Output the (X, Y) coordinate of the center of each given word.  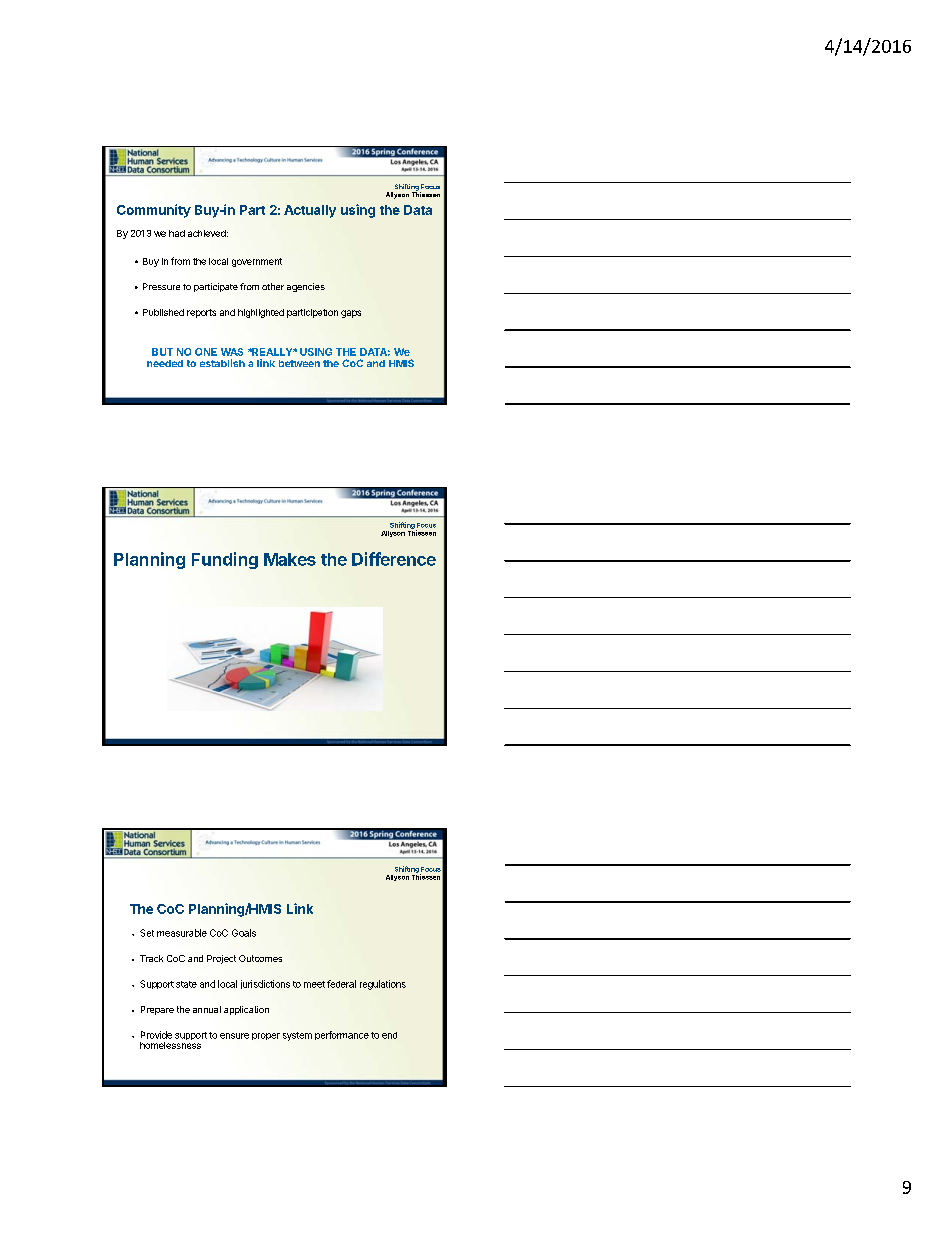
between (299, 363)
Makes (290, 559)
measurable (182, 933)
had (177, 233)
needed (165, 363)
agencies (306, 287)
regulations (383, 985)
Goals (244, 933)
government (257, 262)
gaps (351, 314)
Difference (394, 559)
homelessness (170, 1044)
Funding (225, 560)
